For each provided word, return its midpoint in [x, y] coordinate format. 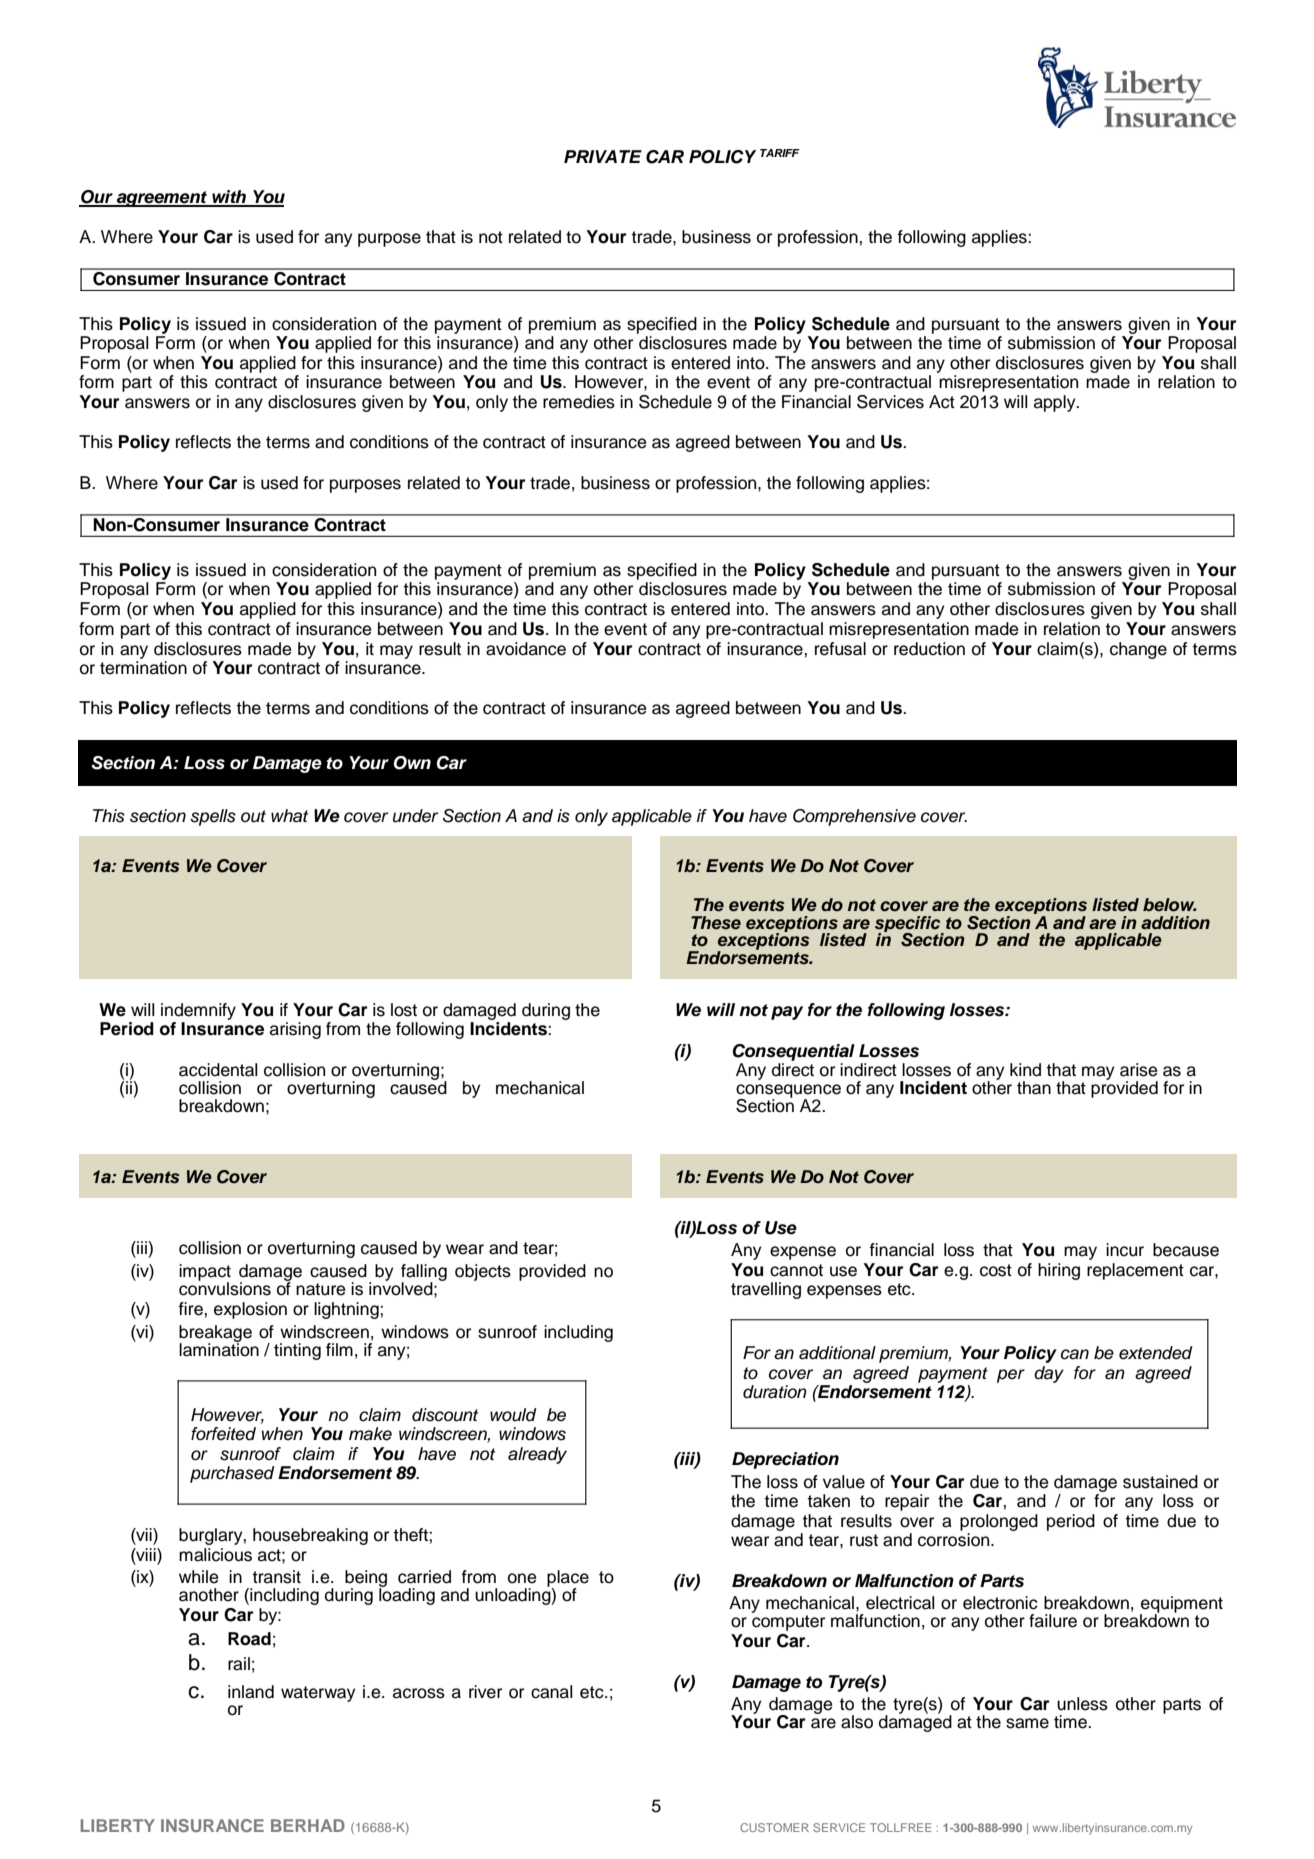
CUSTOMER [774, 1827]
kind [1025, 1070]
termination [143, 668]
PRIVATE [603, 156]
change [1138, 650]
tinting [297, 1351]
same [1027, 1723]
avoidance [526, 649]
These [716, 923]
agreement [162, 199]
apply [1056, 403]
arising [295, 1030]
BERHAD [308, 1825]
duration [775, 1392]
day [1049, 1374]
